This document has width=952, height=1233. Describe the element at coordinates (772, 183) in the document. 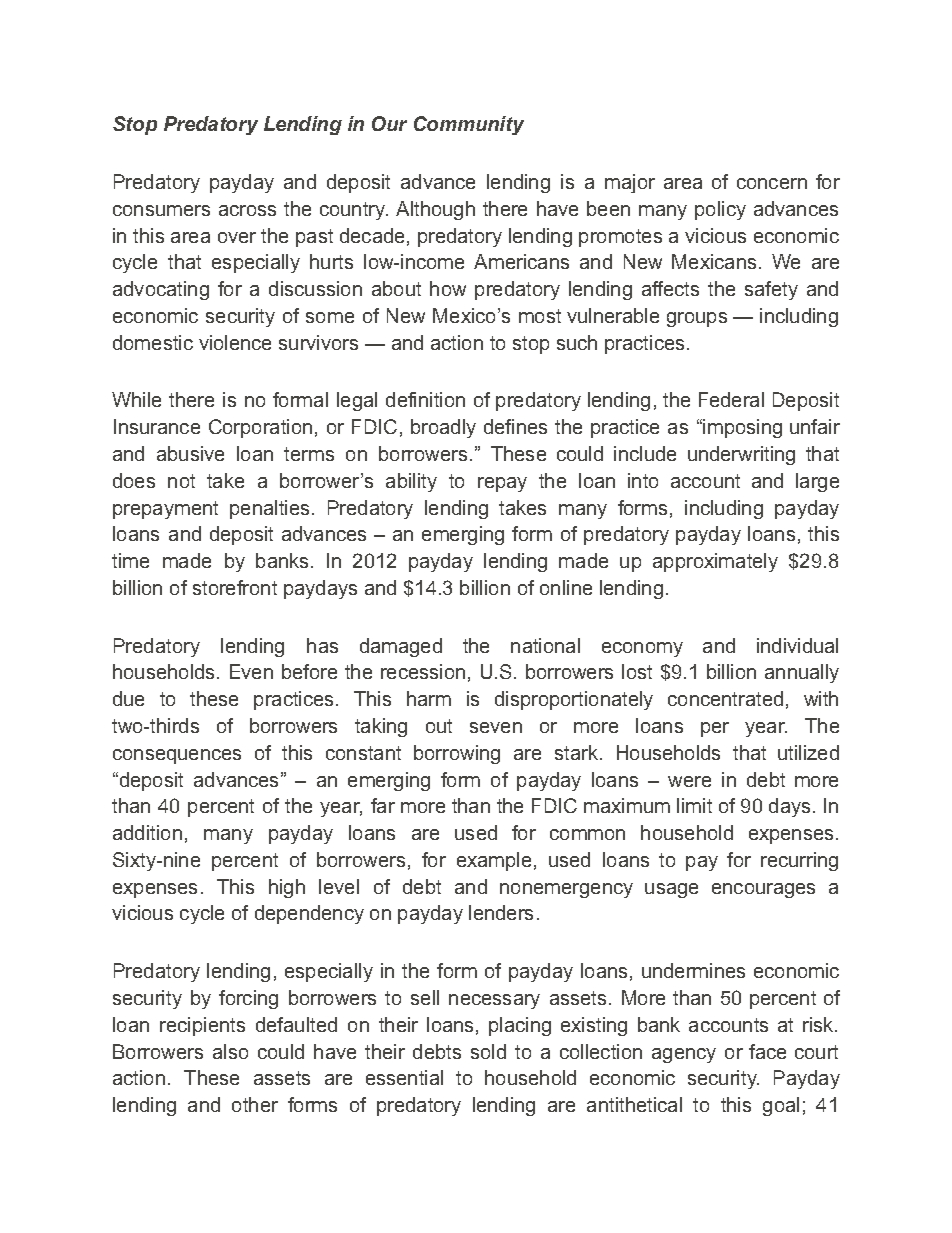

I see `concern` at that location.
